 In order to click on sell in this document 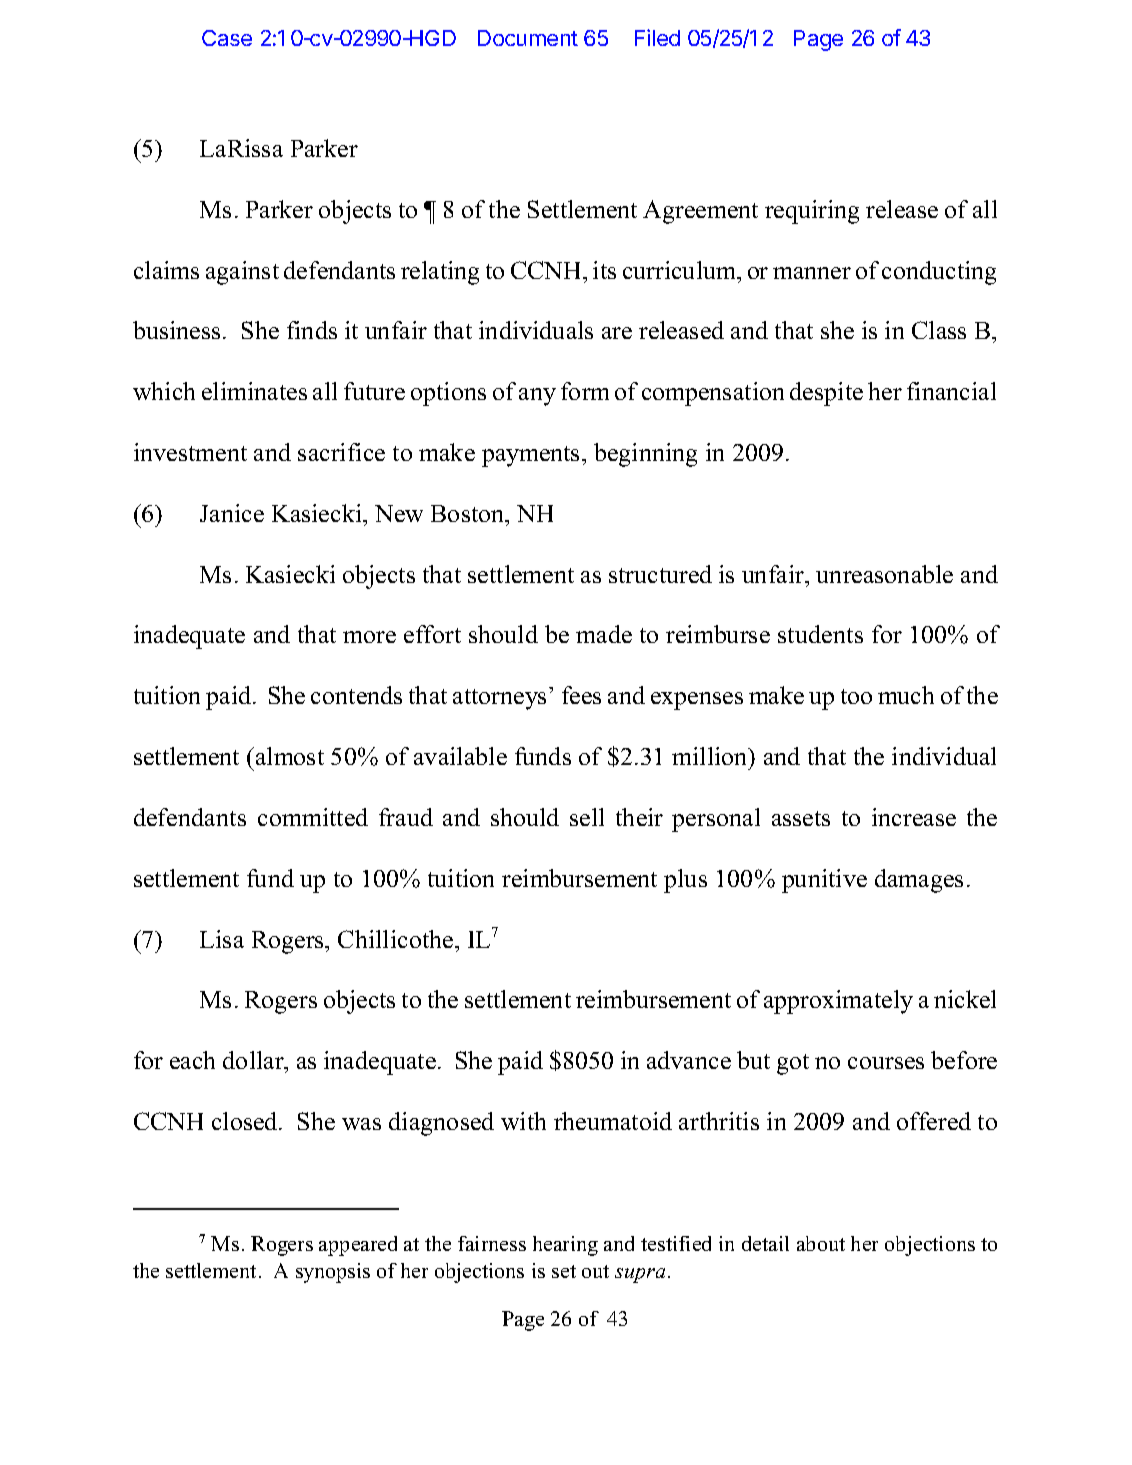, I will do `click(587, 817)`.
